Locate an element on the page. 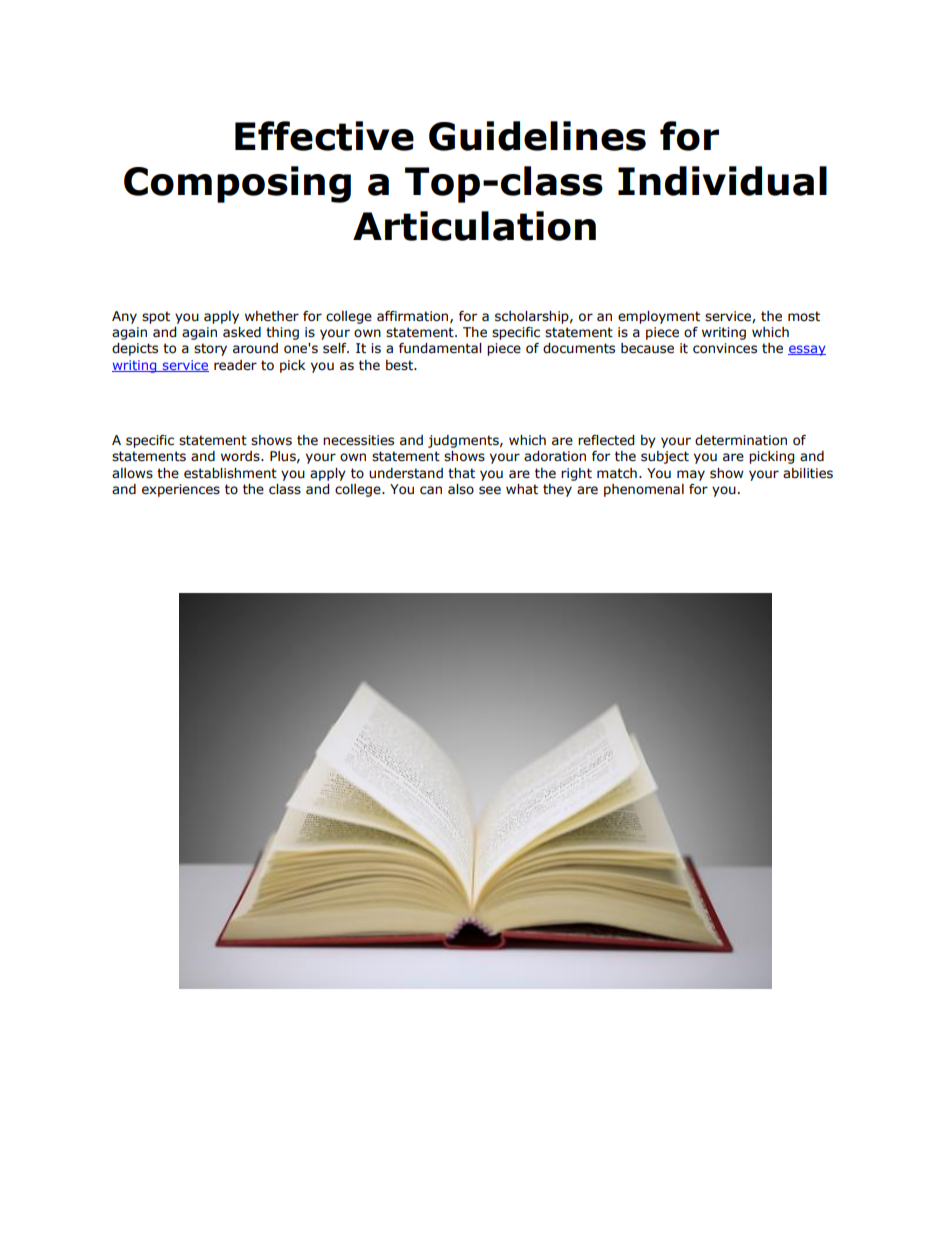 This page has height=1233, width=952. Guidelines is located at coordinates (537, 136).
